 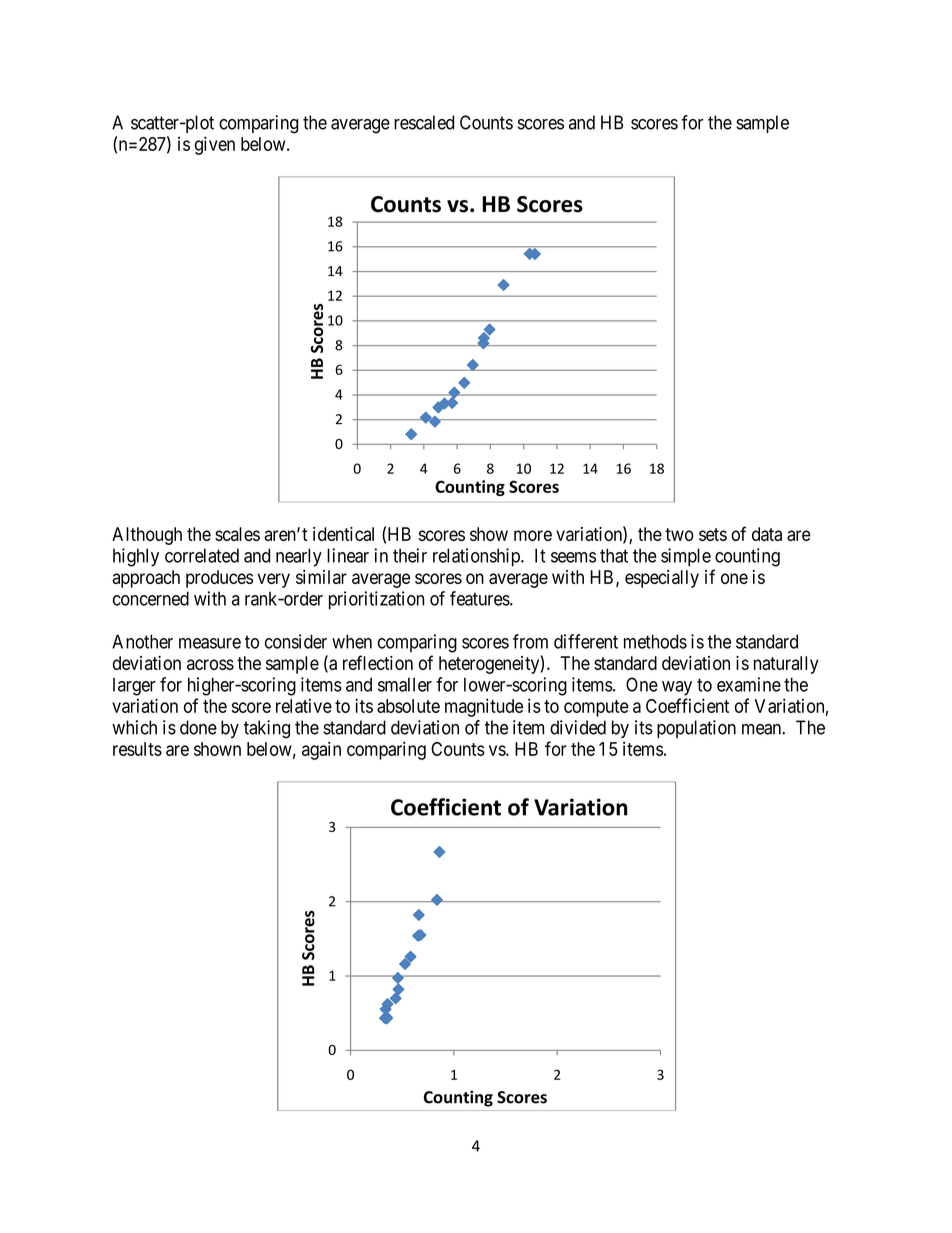 I want to click on sets, so click(x=713, y=534).
